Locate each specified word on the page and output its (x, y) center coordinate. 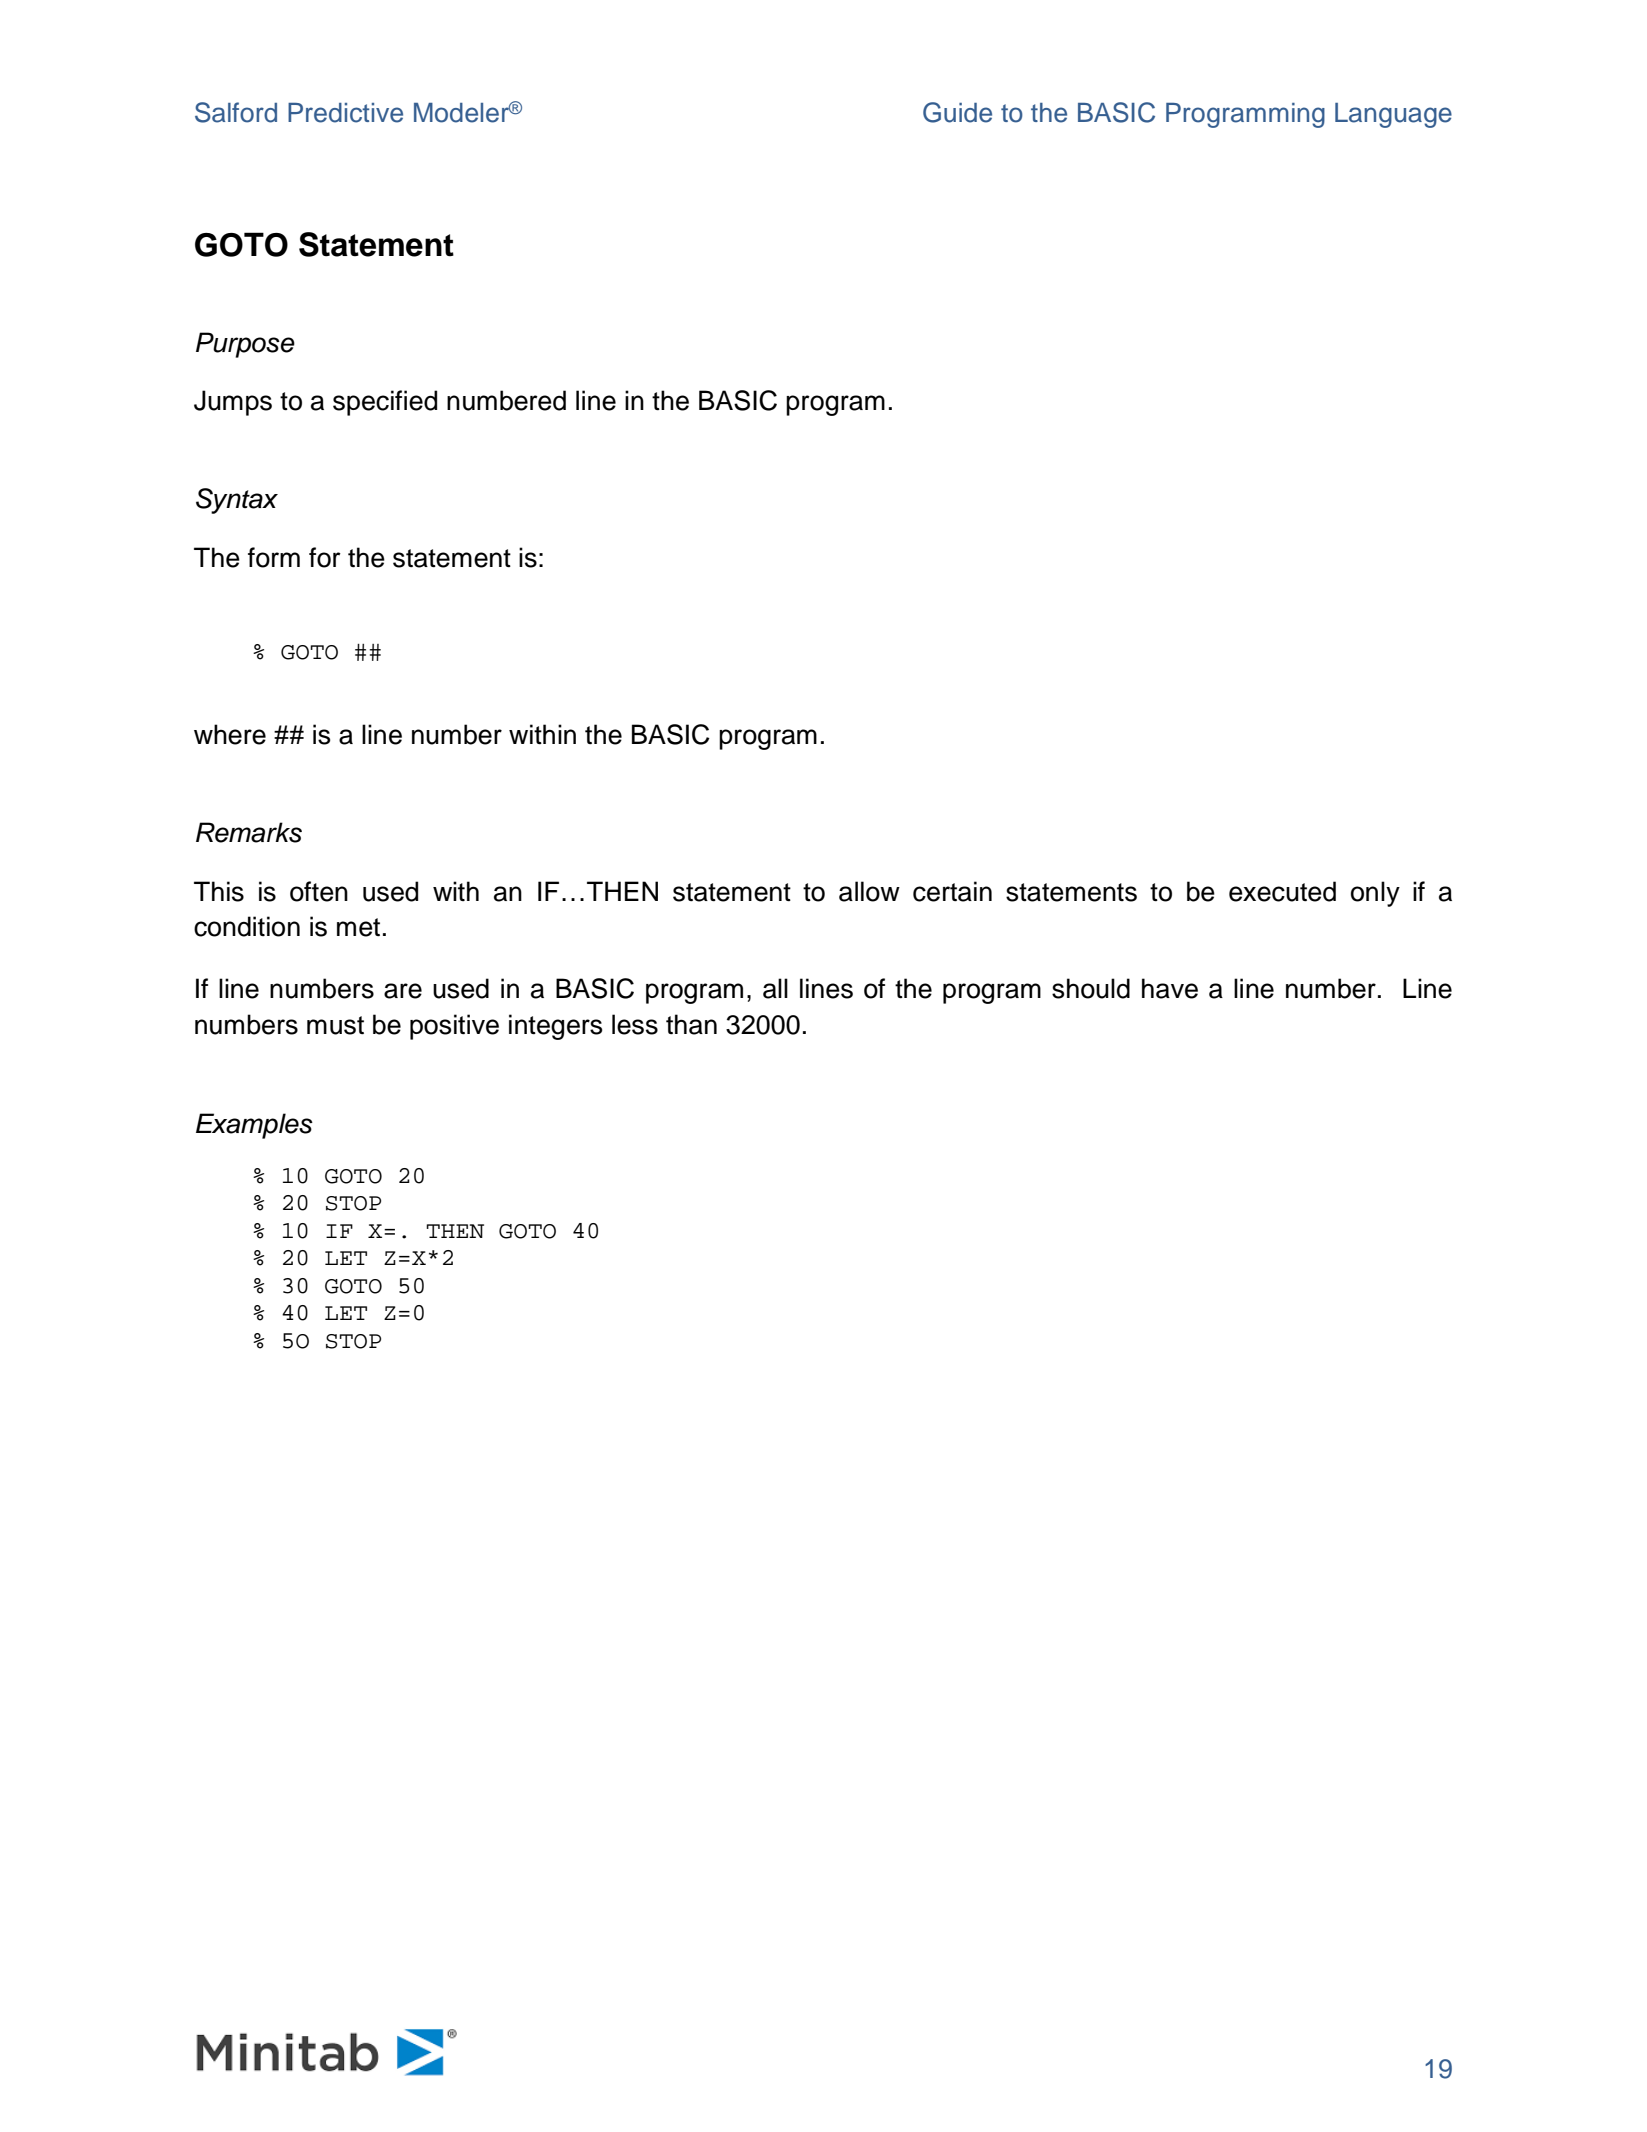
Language (1393, 115)
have (1170, 988)
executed (1282, 891)
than (691, 1024)
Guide (957, 112)
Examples (254, 1126)
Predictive (345, 113)
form (274, 557)
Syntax (237, 501)
